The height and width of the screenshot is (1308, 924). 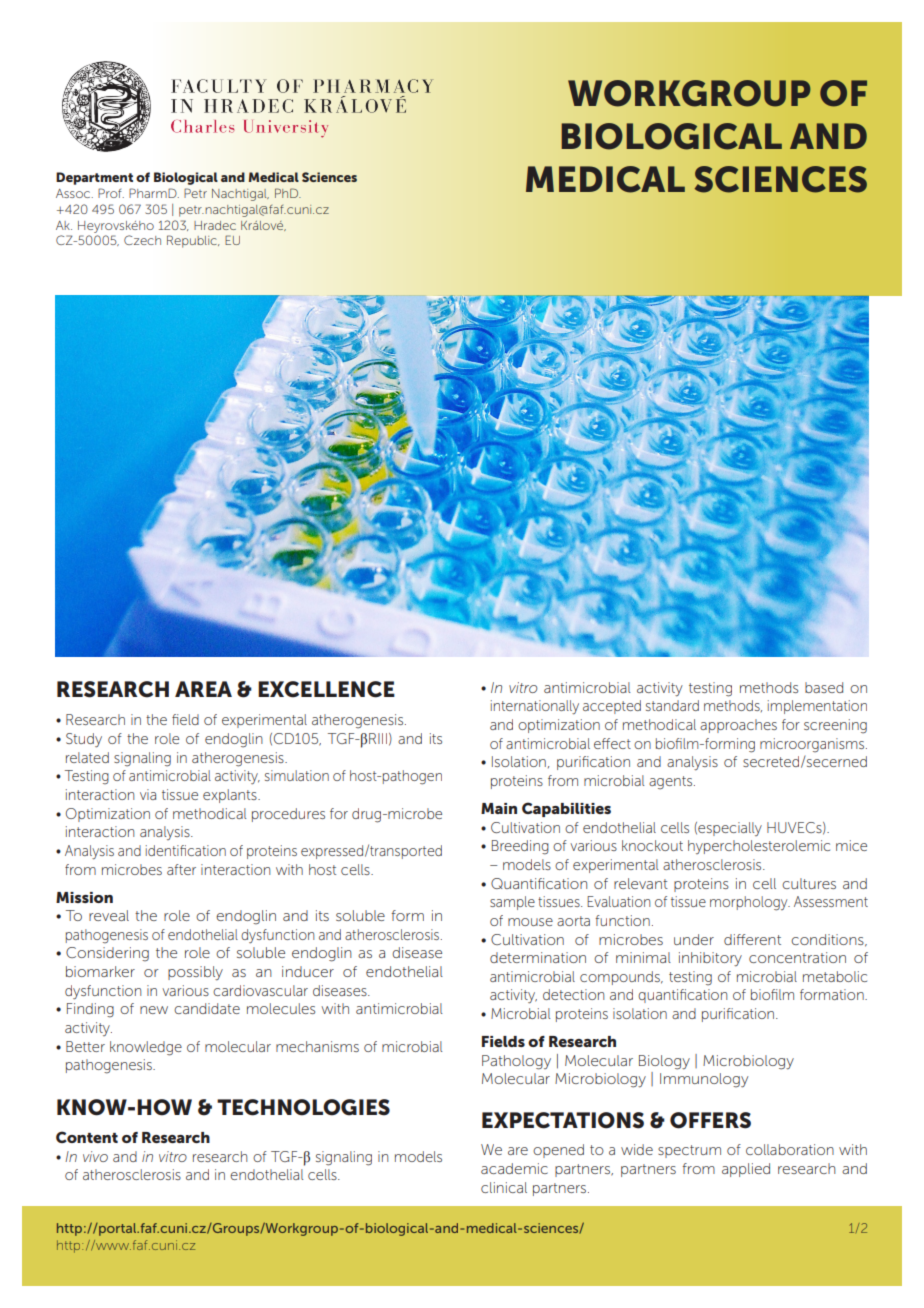 I want to click on AREA, so click(x=203, y=689).
